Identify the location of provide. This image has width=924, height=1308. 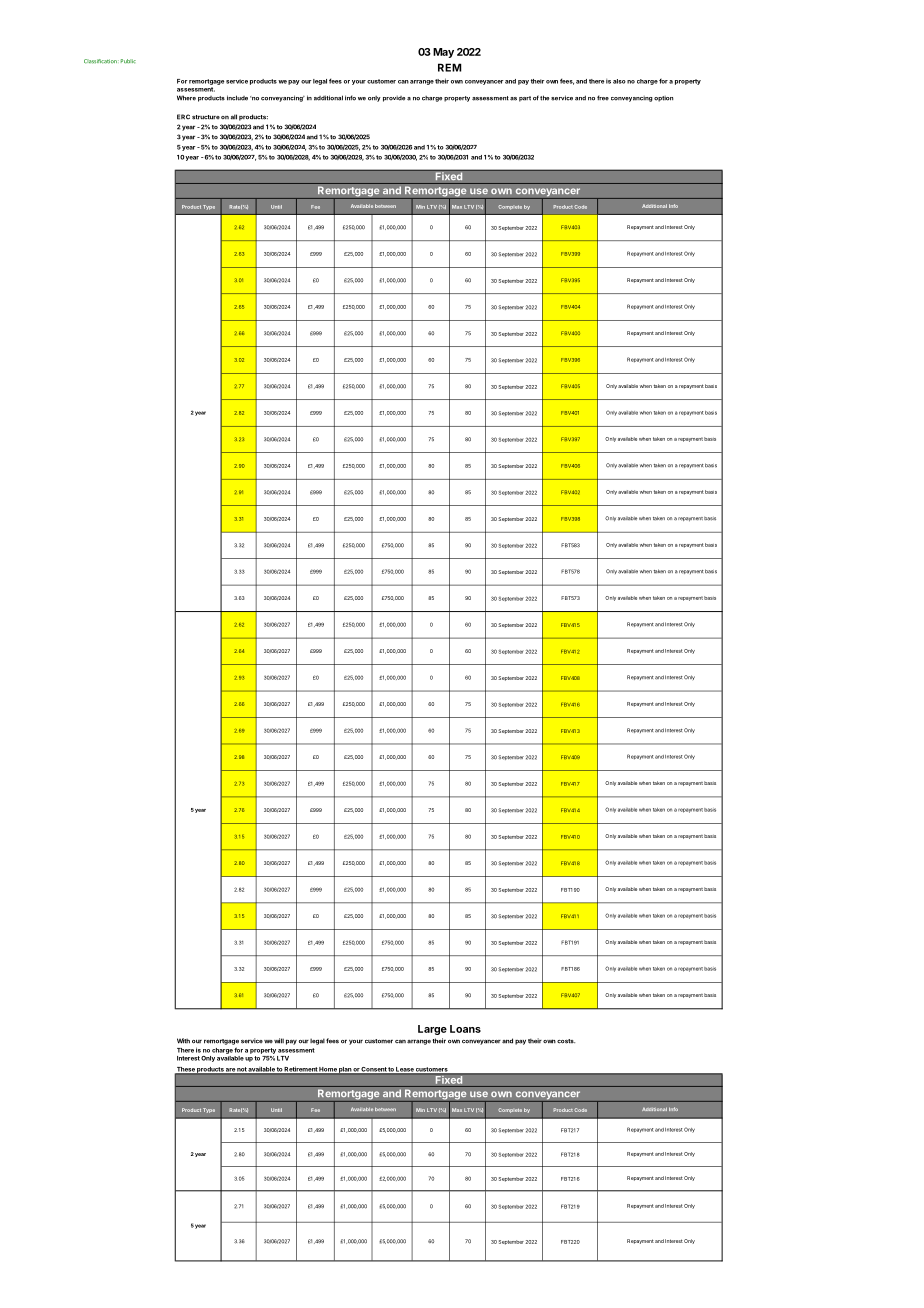
(394, 99).
